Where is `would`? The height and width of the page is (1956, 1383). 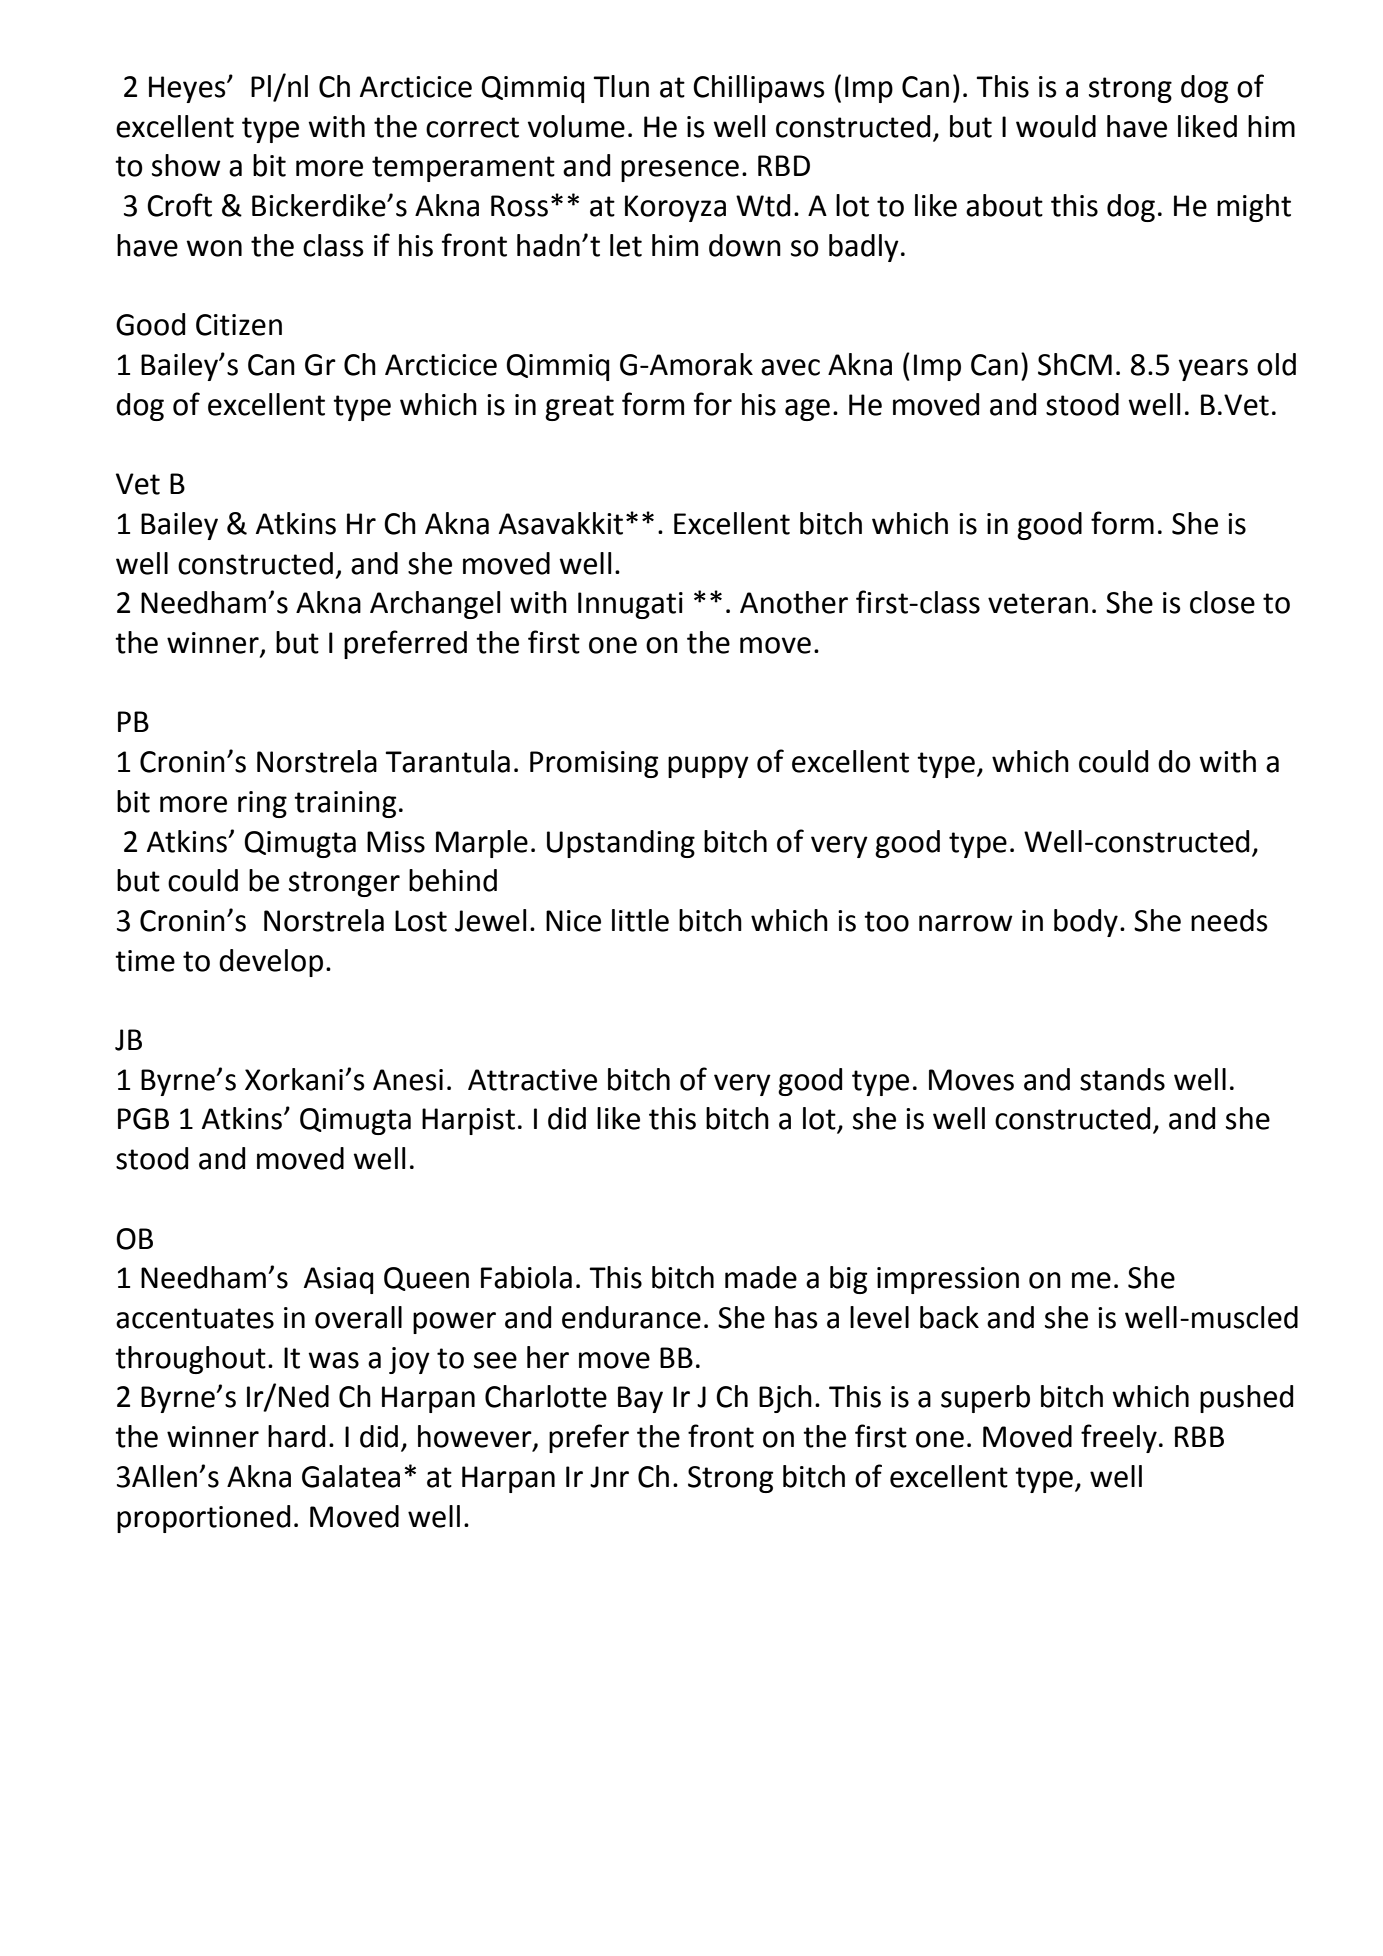 would is located at coordinates (1056, 126).
